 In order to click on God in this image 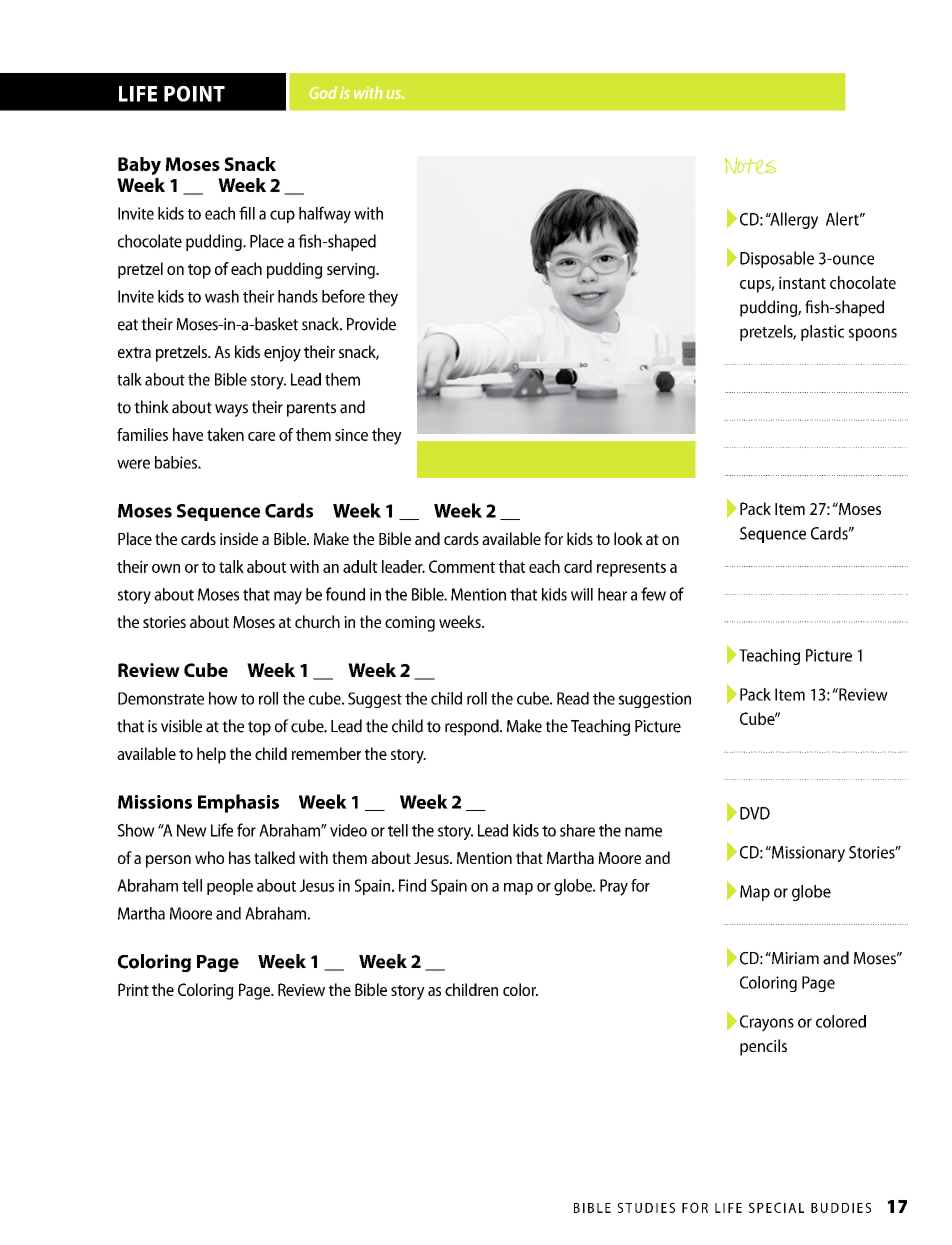, I will do `click(323, 93)`.
